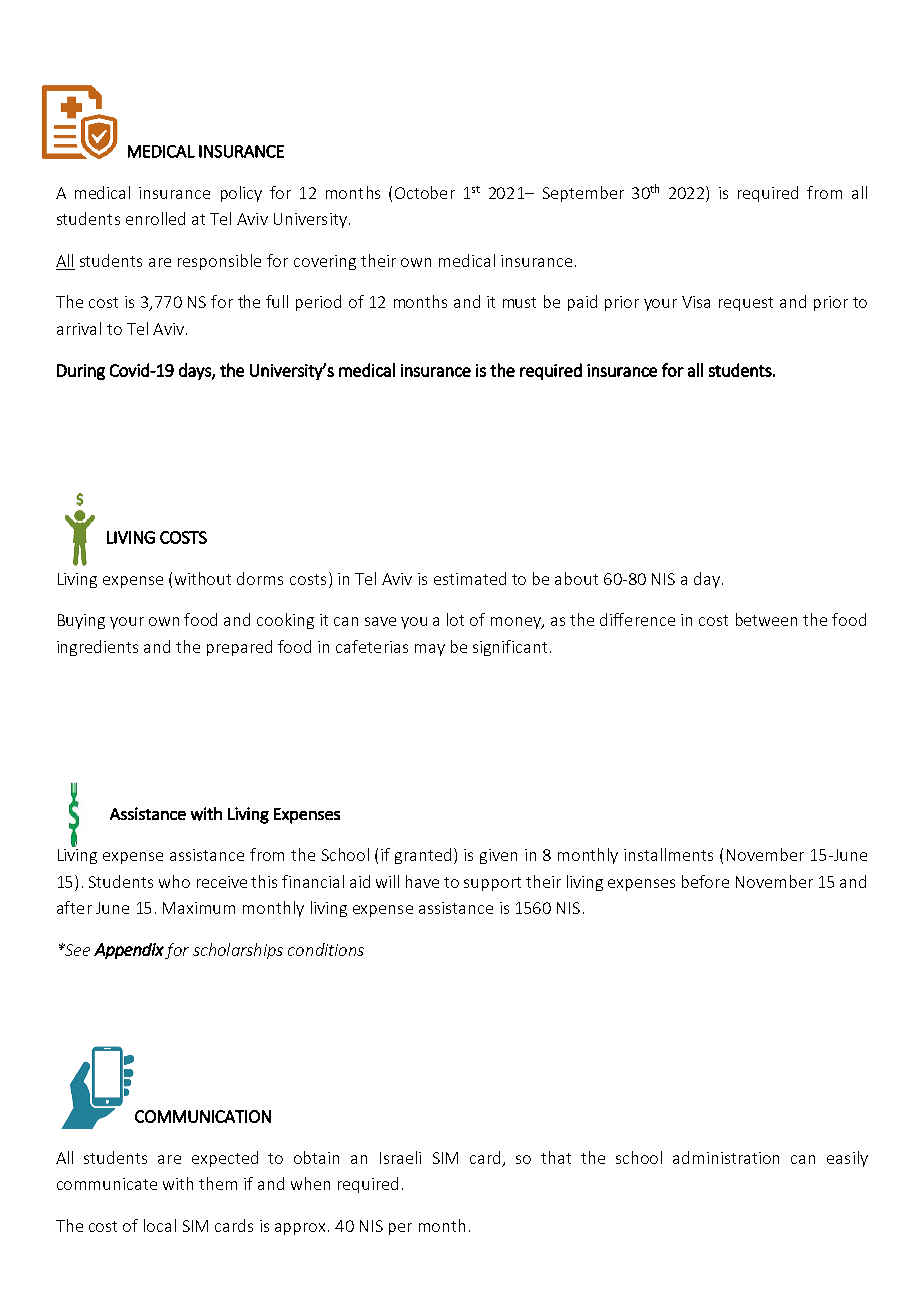 The image size is (924, 1308). Describe the element at coordinates (746, 304) in the screenshot. I see `request` at that location.
